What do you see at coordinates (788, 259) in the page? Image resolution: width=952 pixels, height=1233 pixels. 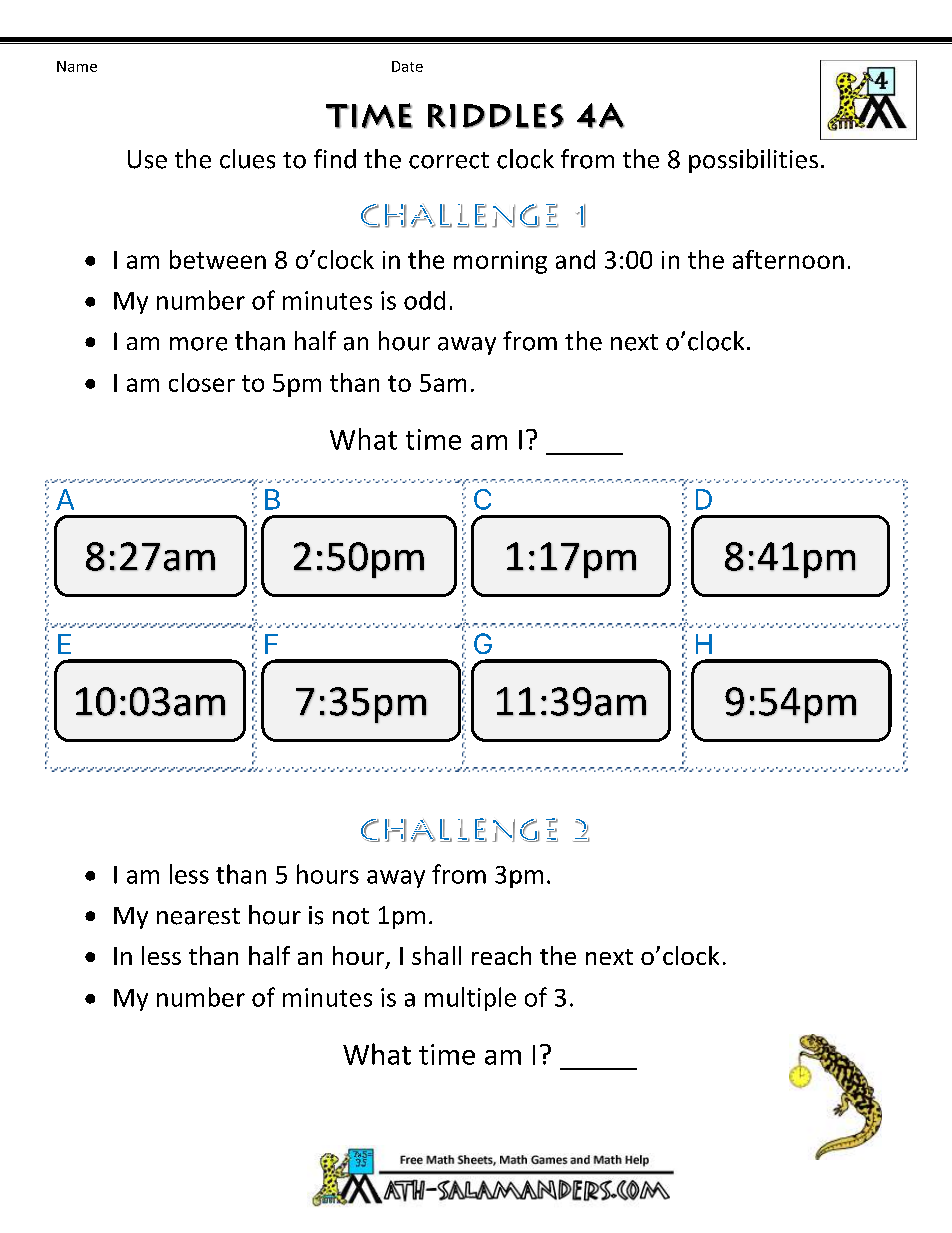 I see `afternoon` at bounding box center [788, 259].
